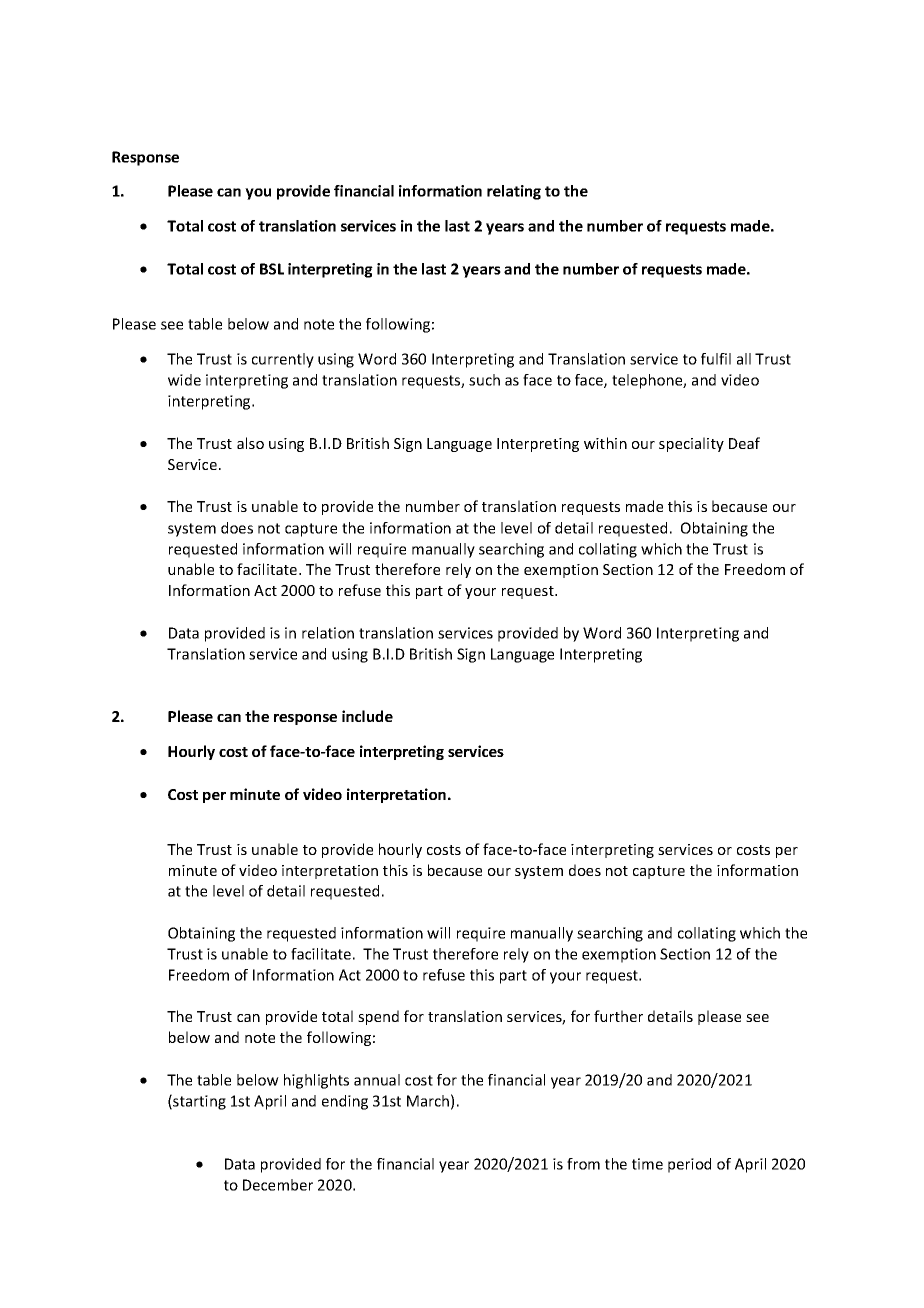 Image resolution: width=924 pixels, height=1308 pixels. What do you see at coordinates (272, 269) in the screenshot?
I see `BSL` at bounding box center [272, 269].
